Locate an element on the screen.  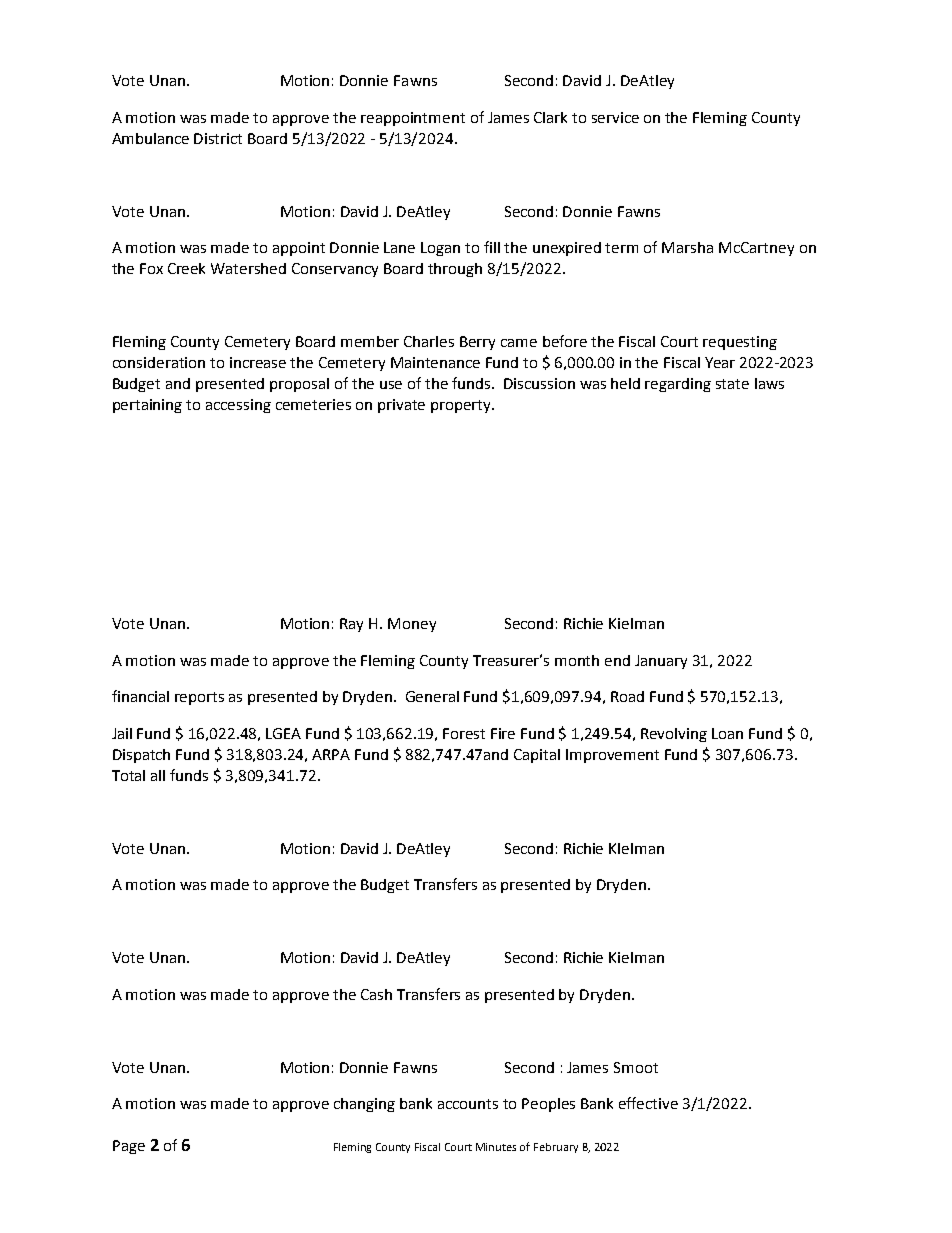
Revolving is located at coordinates (674, 735).
